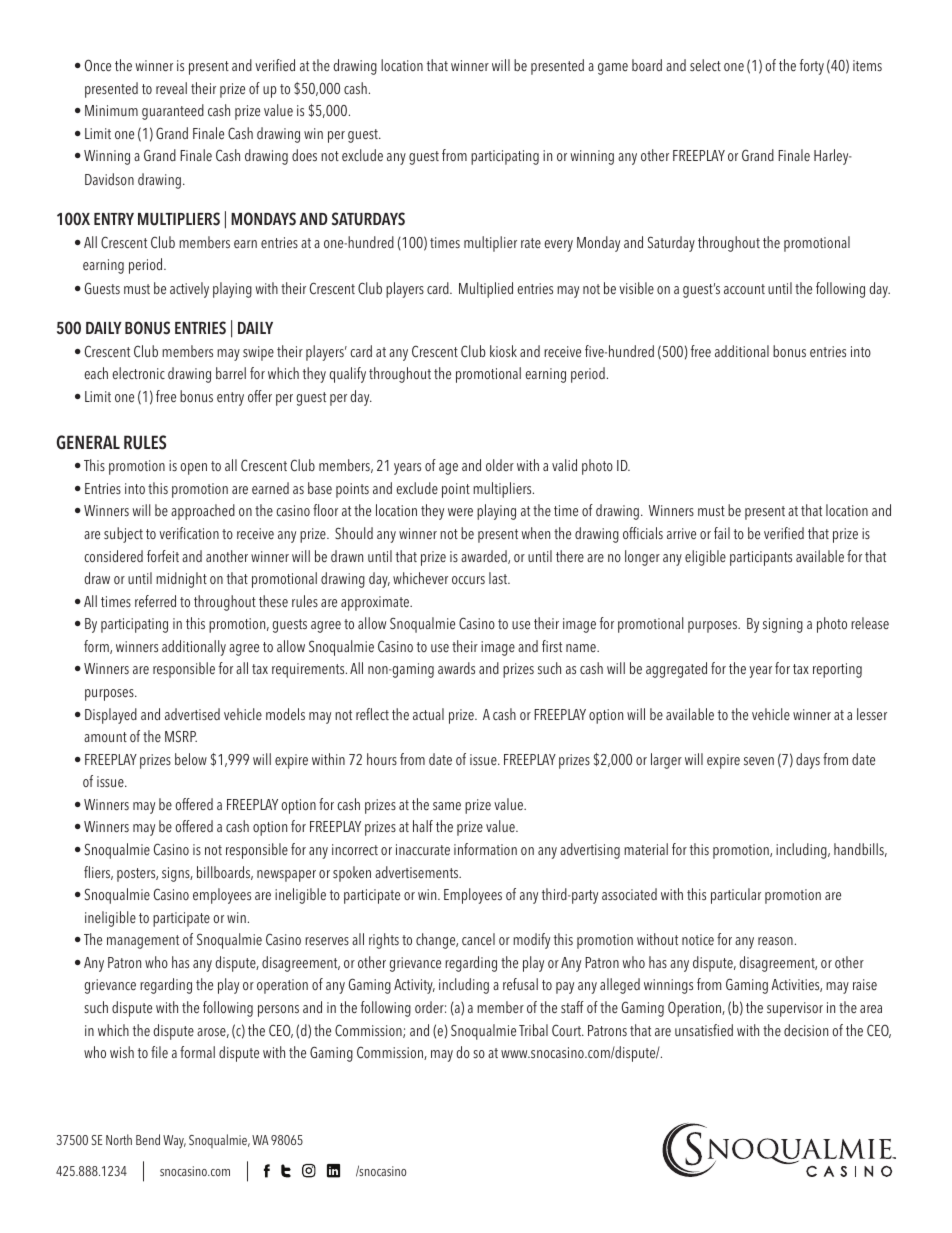  Describe the element at coordinates (468, 580) in the image. I see `occurs` at that location.
